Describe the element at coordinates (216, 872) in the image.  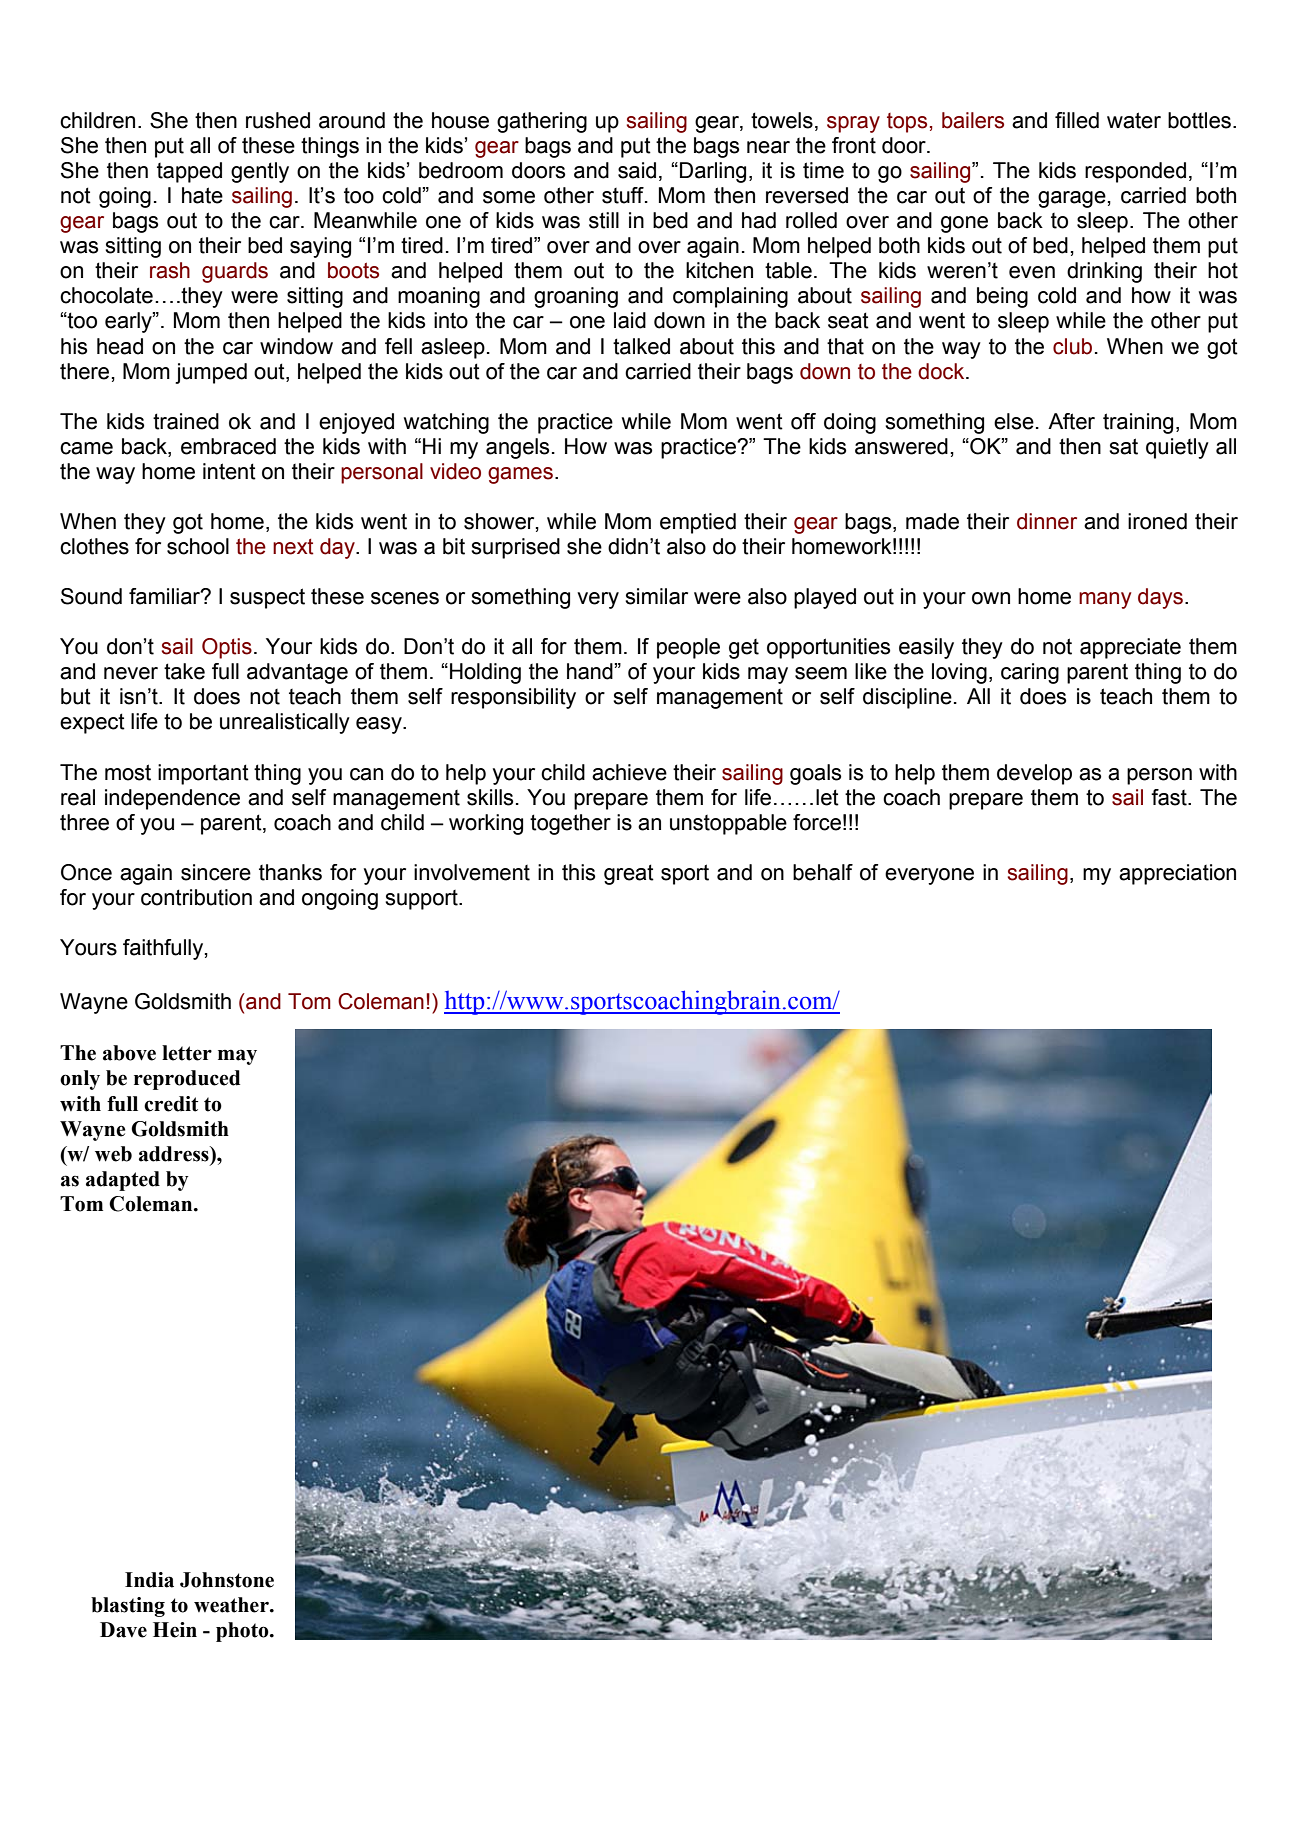
I see `sincere` at that location.
